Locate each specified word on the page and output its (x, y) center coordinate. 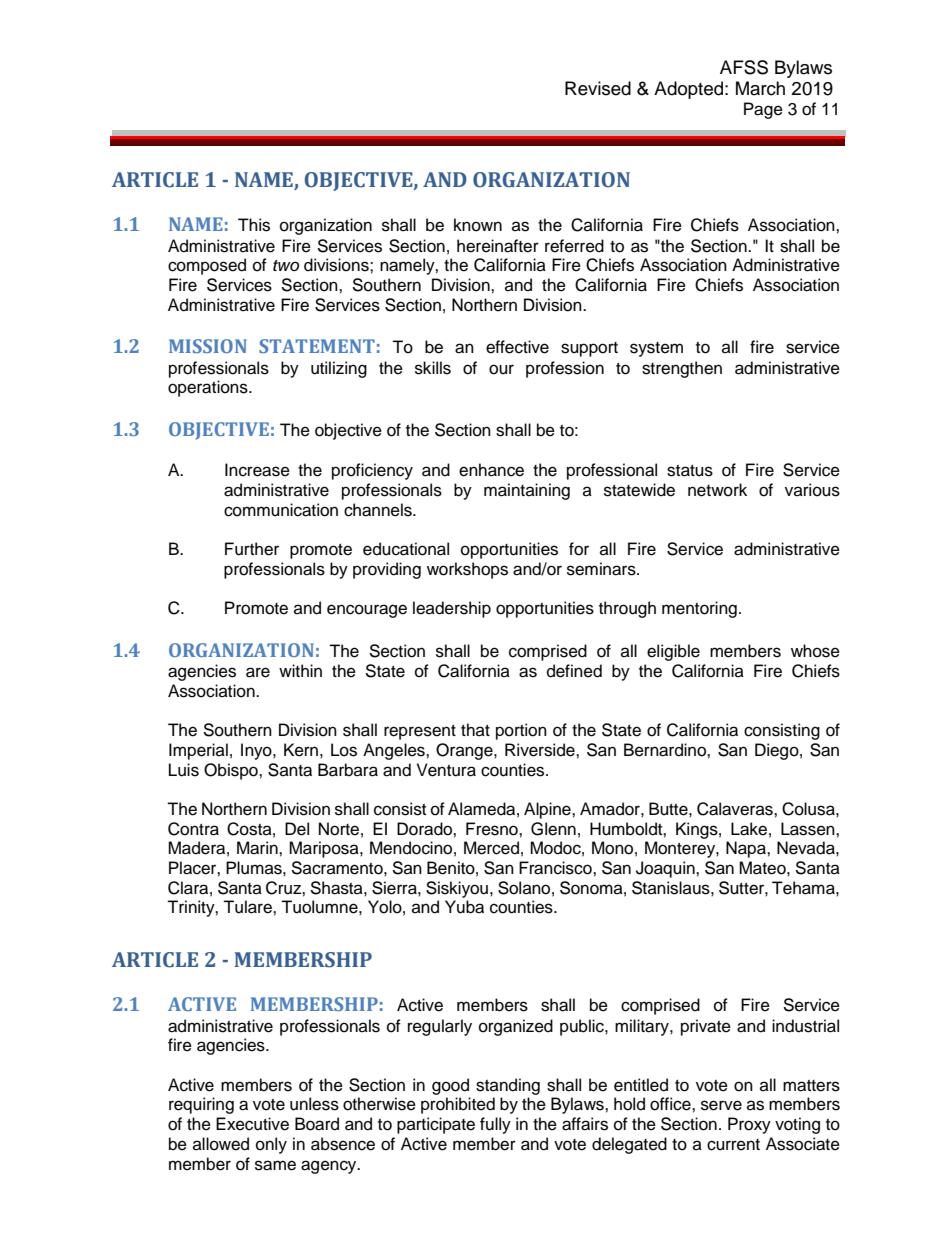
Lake (749, 829)
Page (763, 110)
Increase (257, 470)
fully (495, 1125)
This (254, 225)
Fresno (493, 829)
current (733, 1145)
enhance (491, 470)
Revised (598, 88)
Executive (252, 1124)
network (717, 490)
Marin (258, 848)
